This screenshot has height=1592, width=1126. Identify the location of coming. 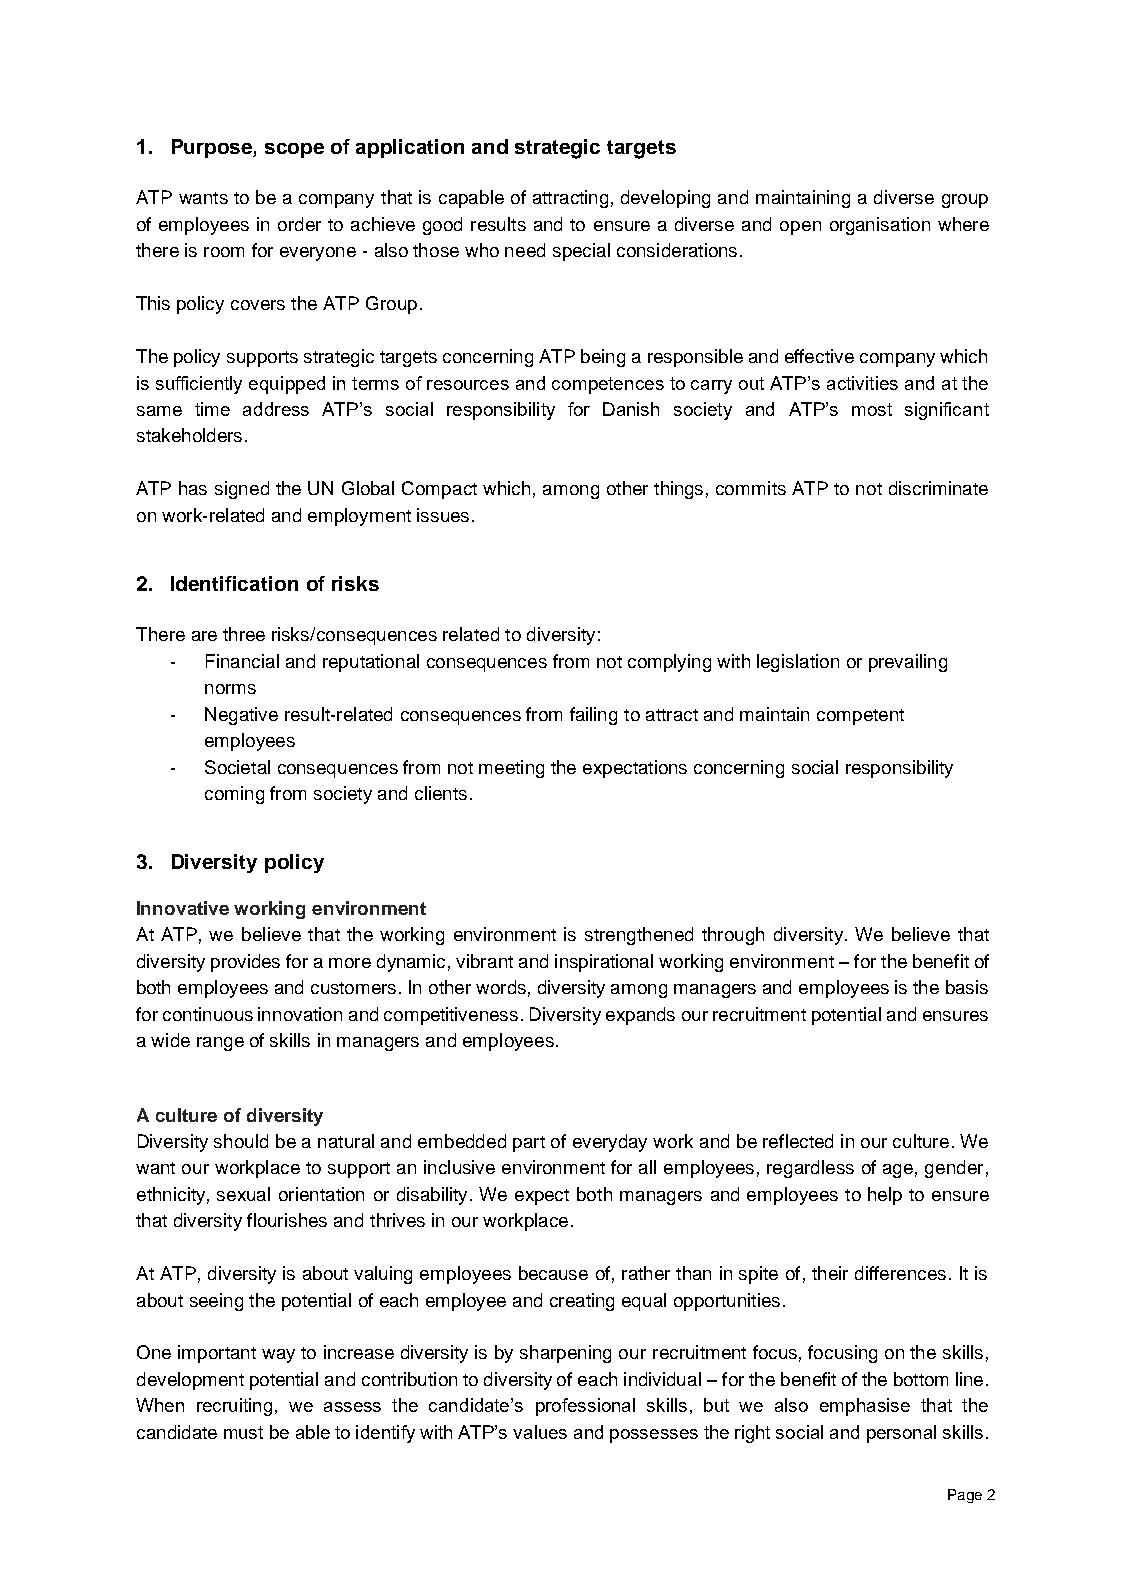
(234, 795).
